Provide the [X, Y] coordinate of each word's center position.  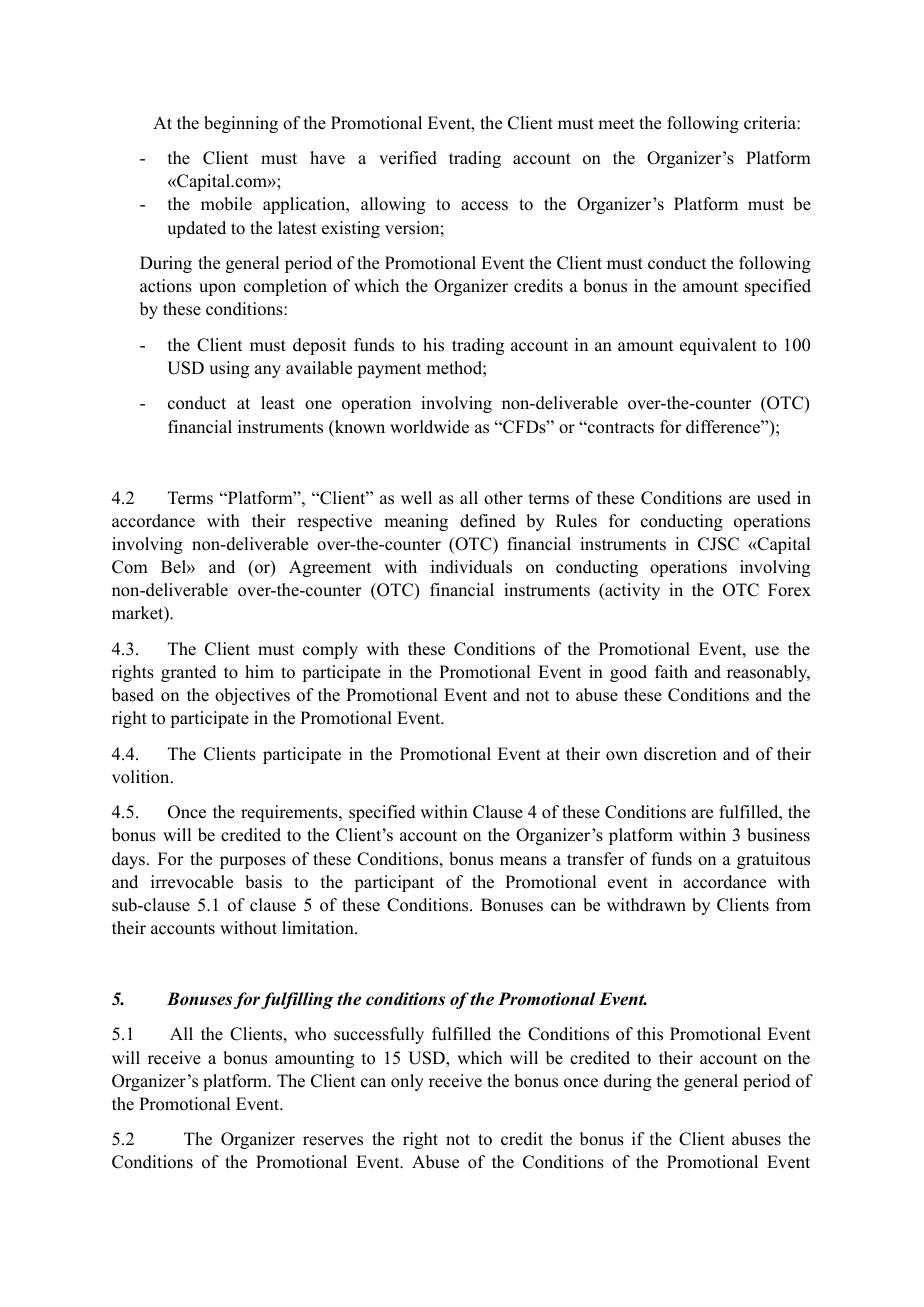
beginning [241, 124]
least [278, 403]
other [503, 498]
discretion [680, 754]
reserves [333, 1141]
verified [408, 158]
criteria [771, 123]
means [523, 861]
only [407, 1082]
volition [142, 777]
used [774, 498]
